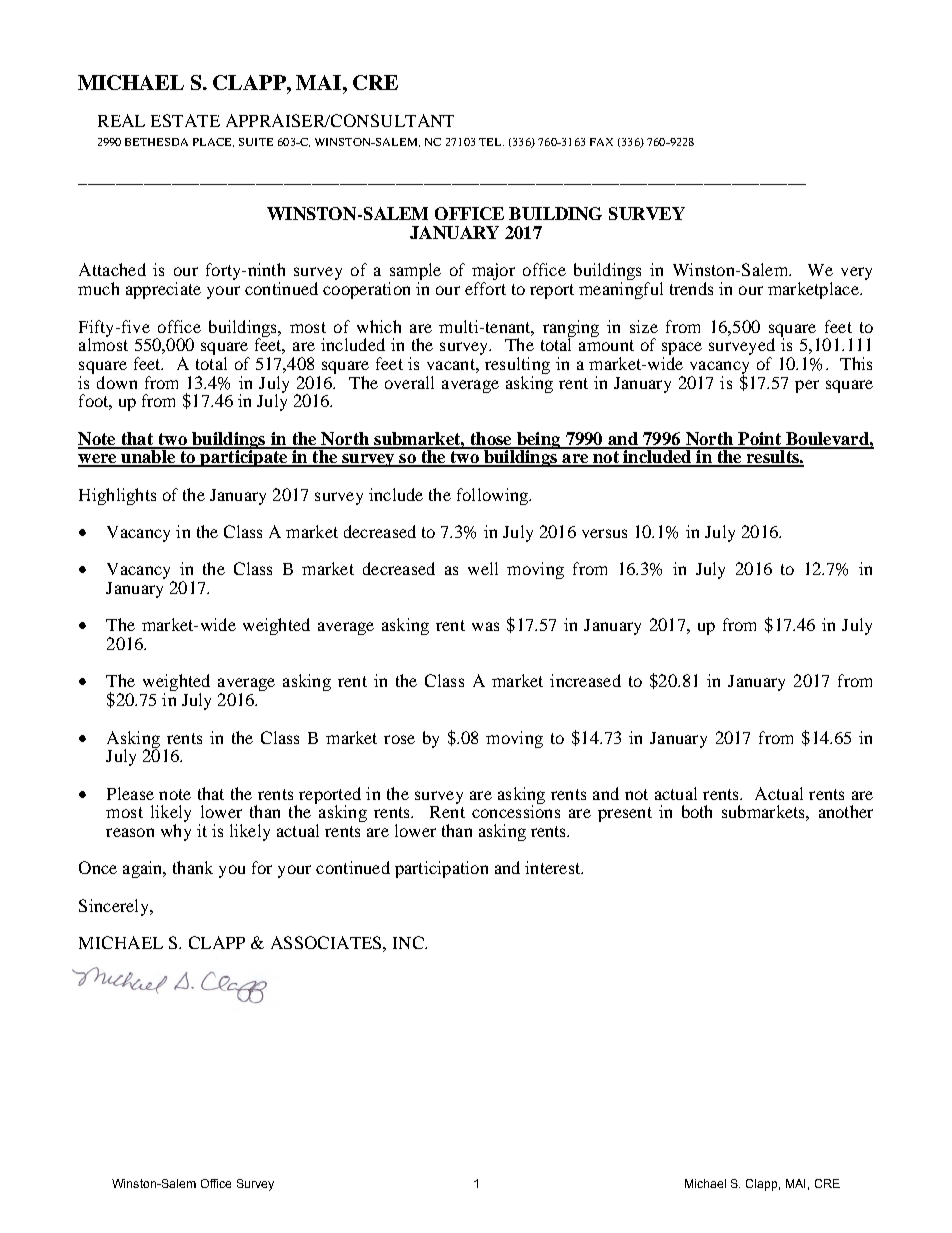 The image size is (952, 1233). I want to click on increased, so click(585, 680).
